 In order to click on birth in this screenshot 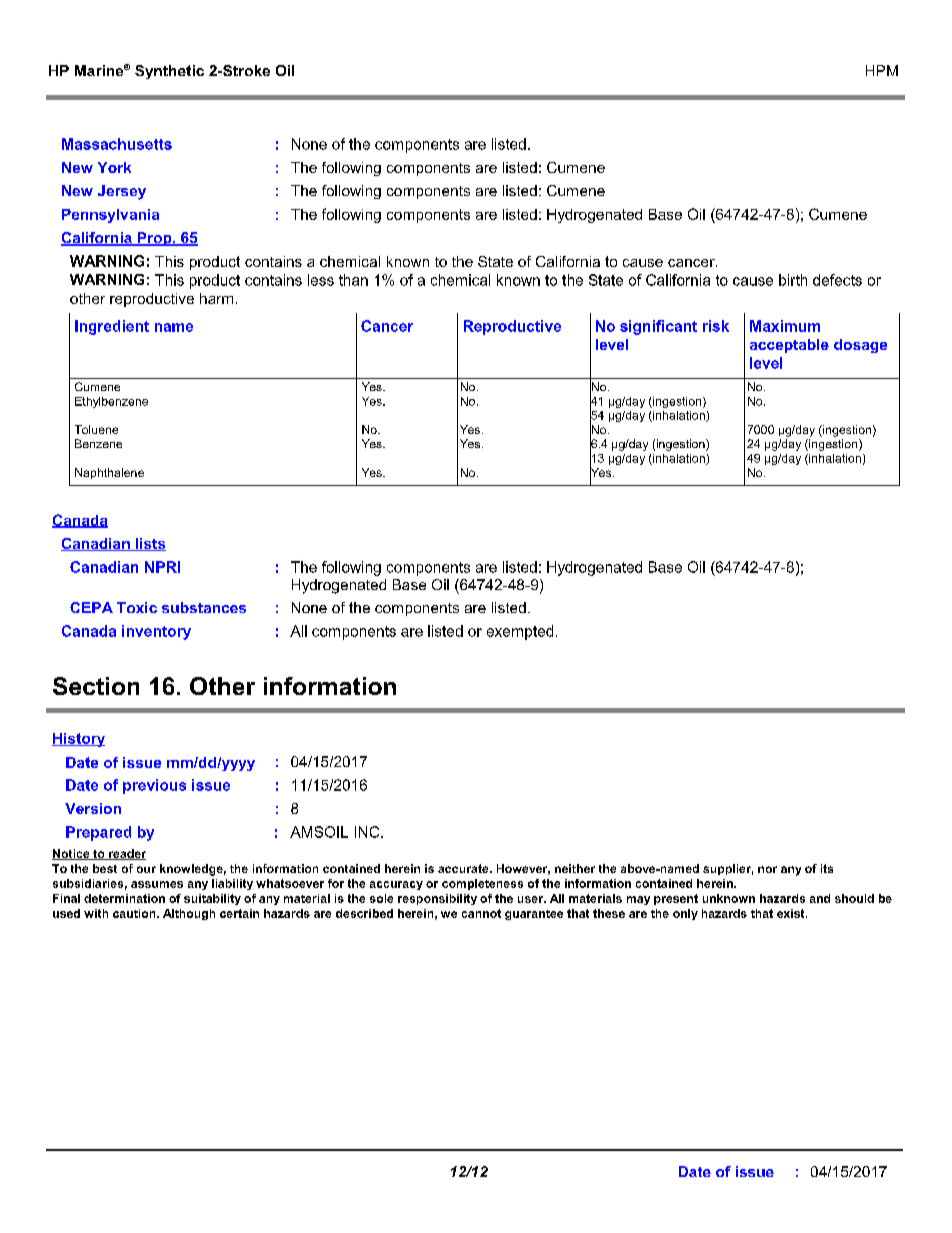, I will do `click(793, 280)`.
